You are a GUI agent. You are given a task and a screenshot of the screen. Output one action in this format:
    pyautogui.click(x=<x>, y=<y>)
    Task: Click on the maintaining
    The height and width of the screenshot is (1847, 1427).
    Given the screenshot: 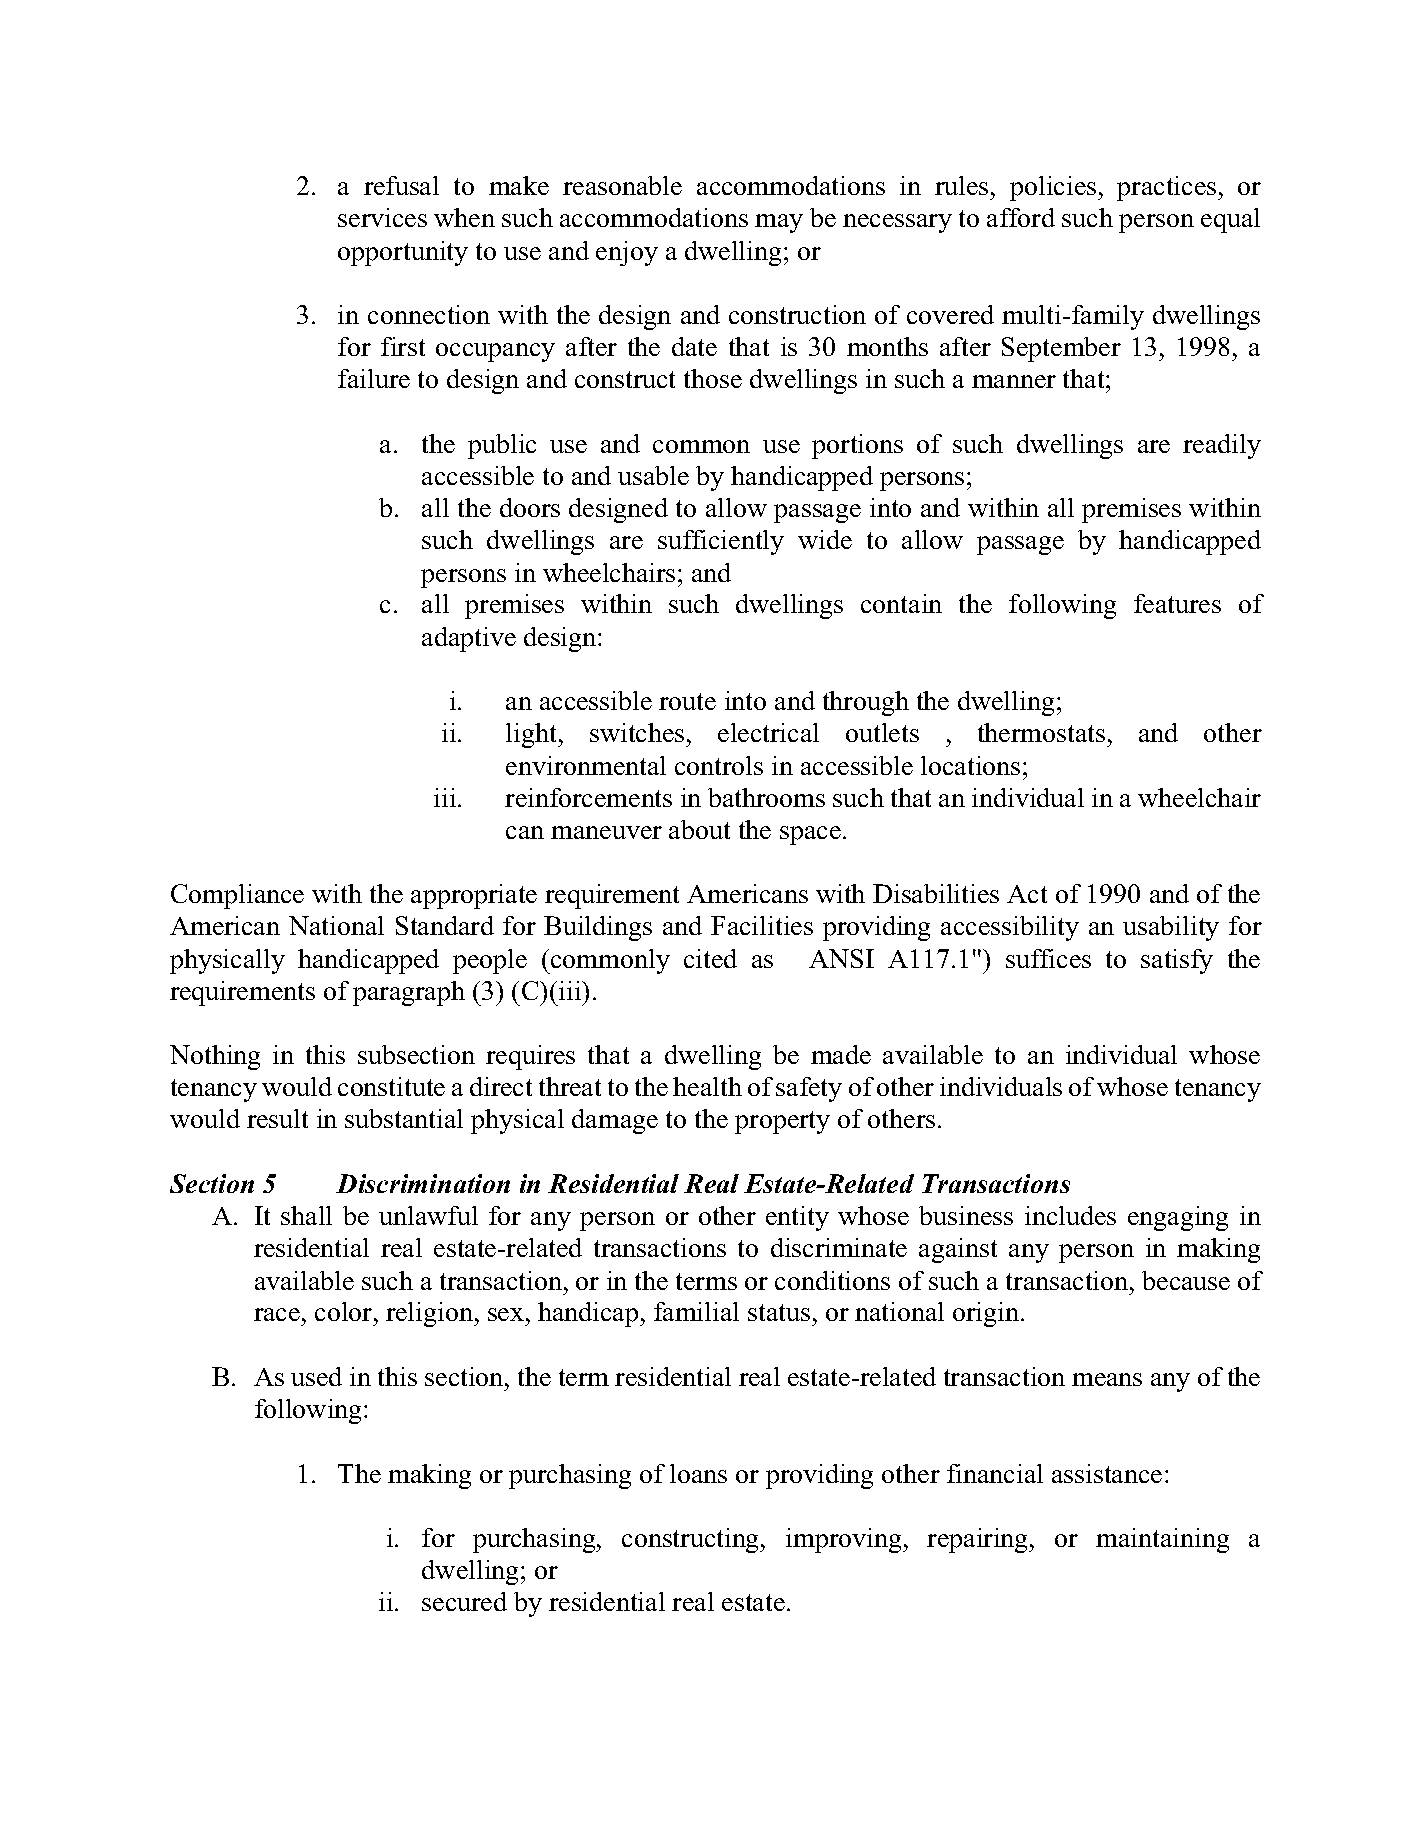 What is the action you would take?
    pyautogui.click(x=1162, y=1540)
